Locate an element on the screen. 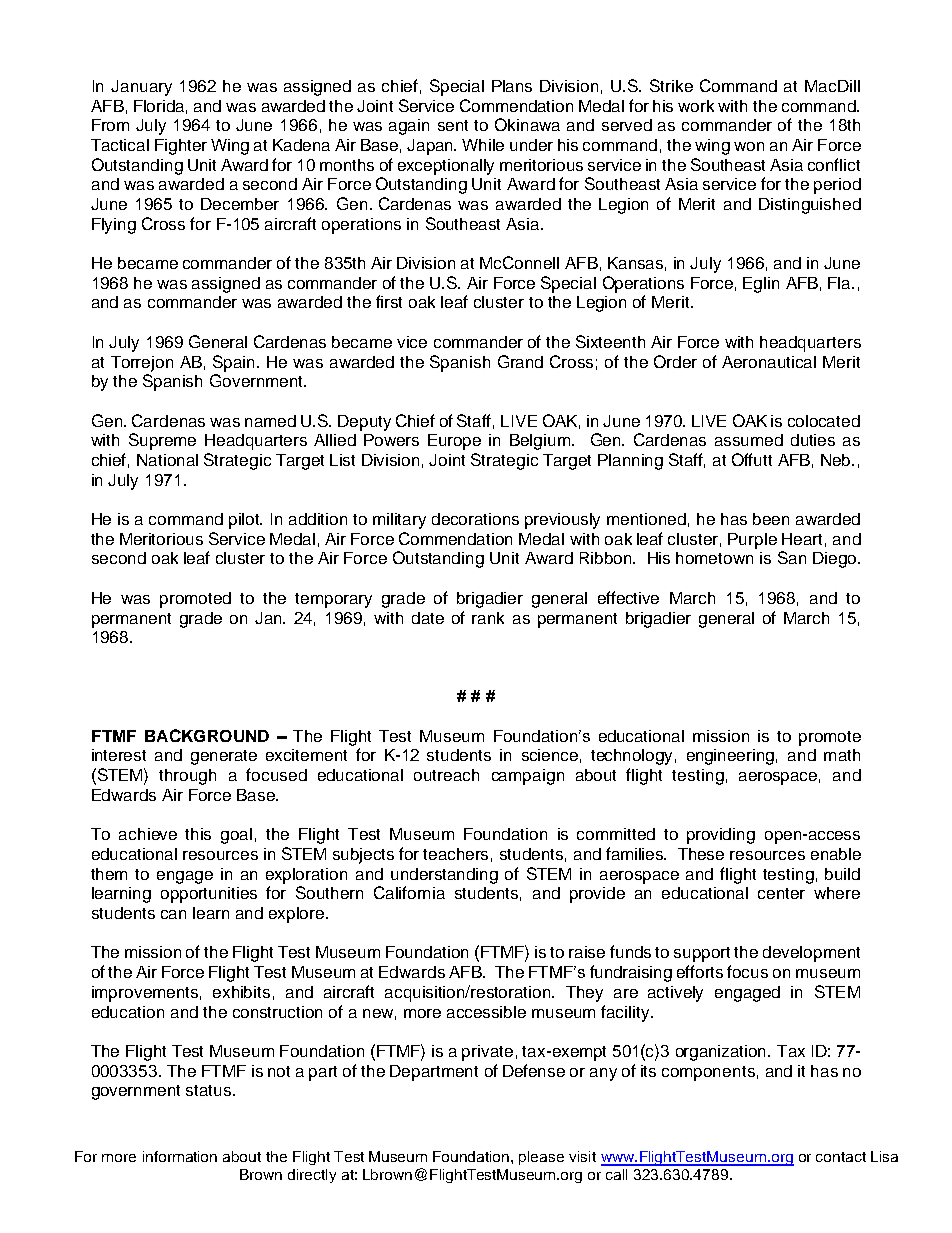 The width and height of the screenshot is (952, 1233). Okinawa is located at coordinates (527, 124).
